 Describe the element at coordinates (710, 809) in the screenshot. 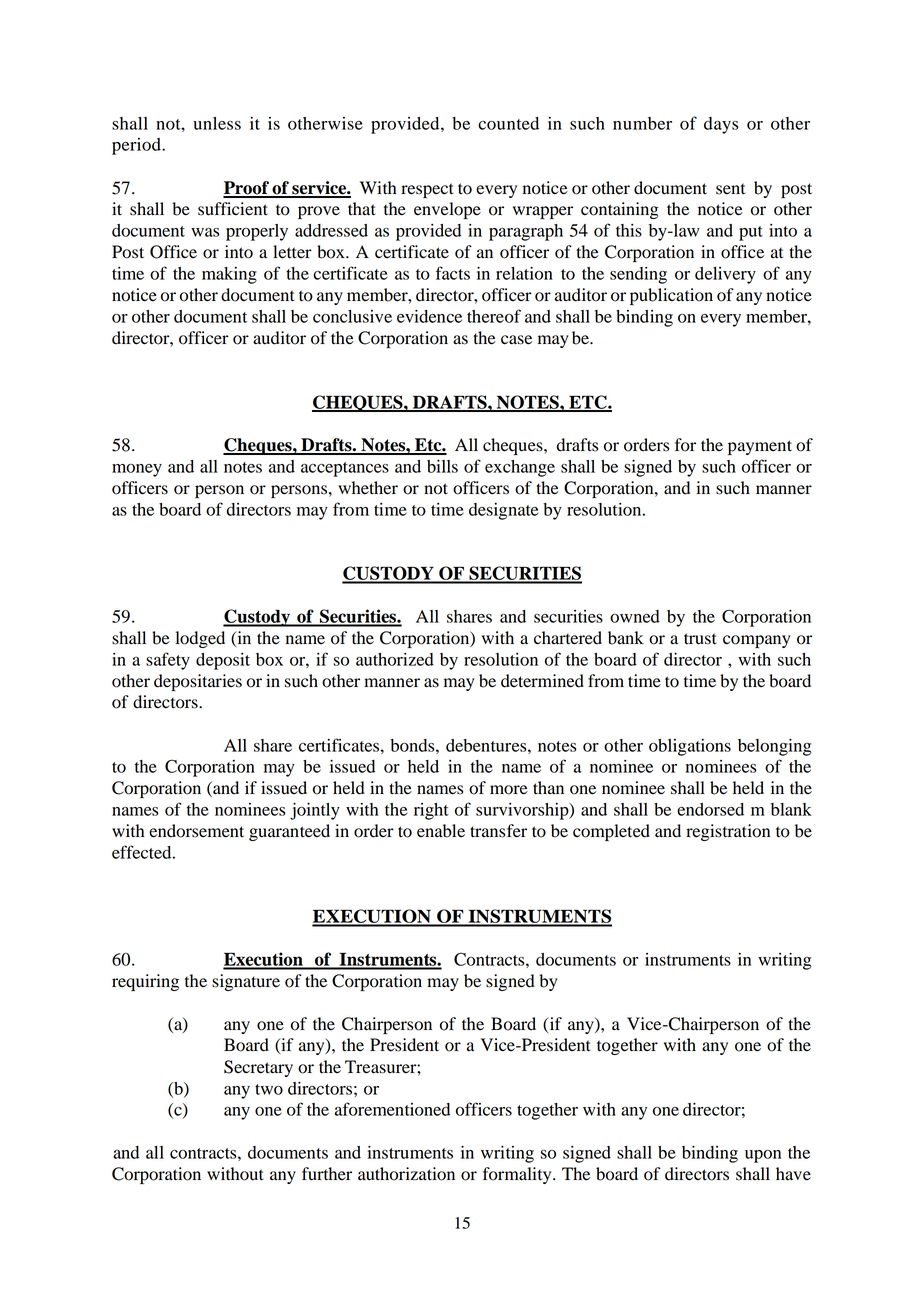

I see `endorsed` at that location.
